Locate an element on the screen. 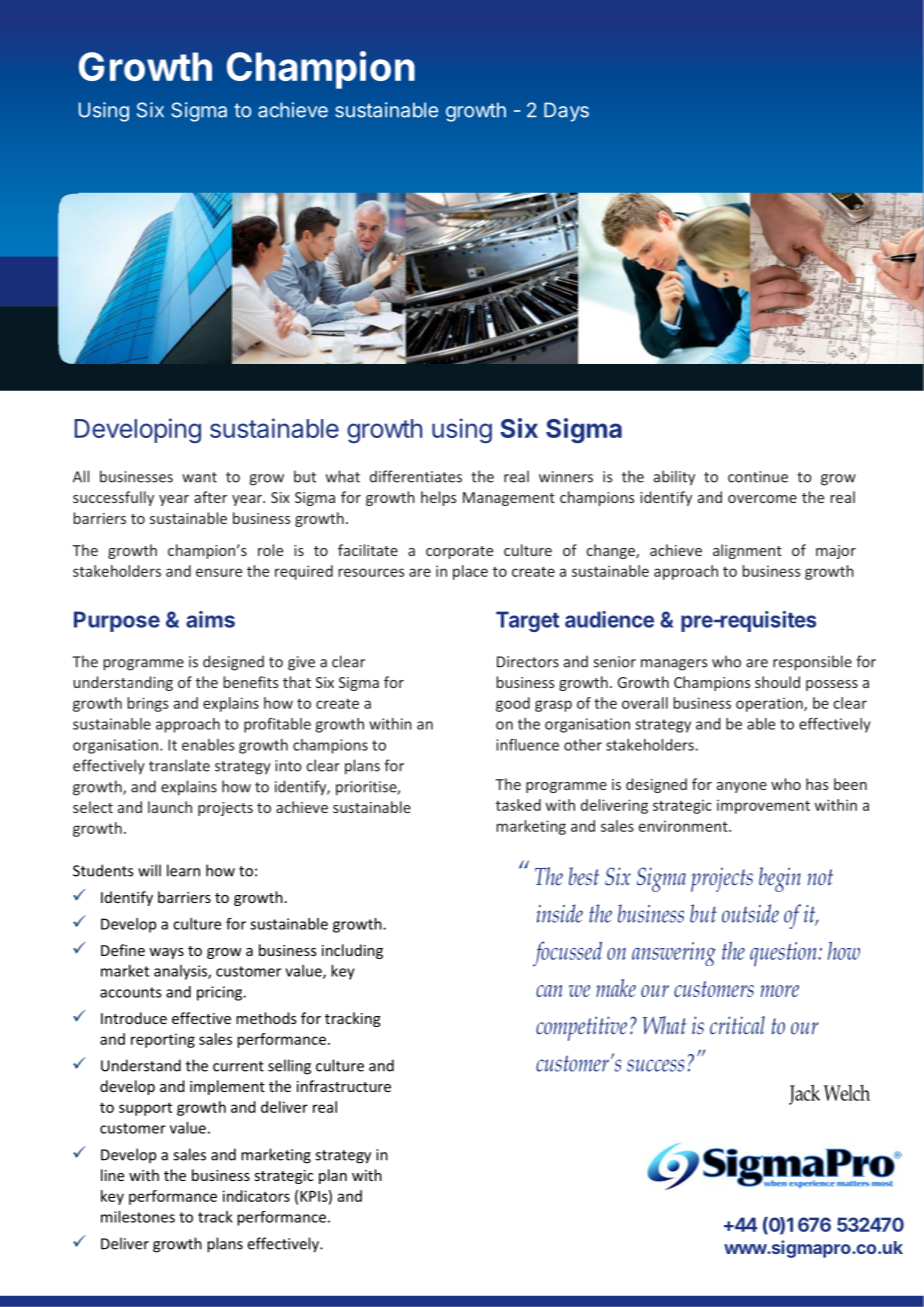 The width and height of the screenshot is (924, 1307). Days is located at coordinates (566, 112).
